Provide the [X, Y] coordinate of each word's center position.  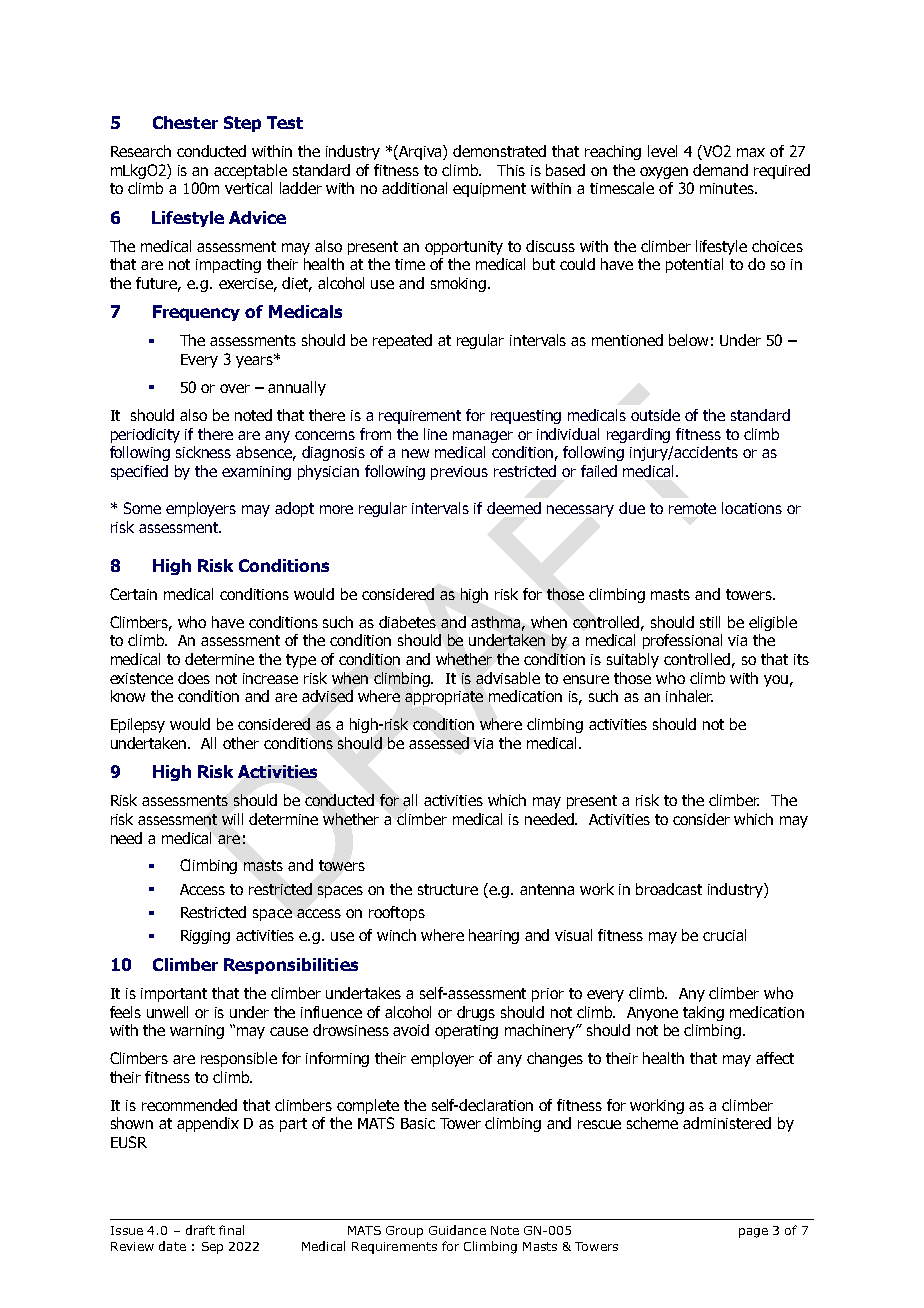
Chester [185, 122]
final [231, 1230]
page [753, 1233]
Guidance [457, 1230]
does [194, 678]
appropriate [444, 698]
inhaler [689, 696]
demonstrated [499, 151]
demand [720, 170]
